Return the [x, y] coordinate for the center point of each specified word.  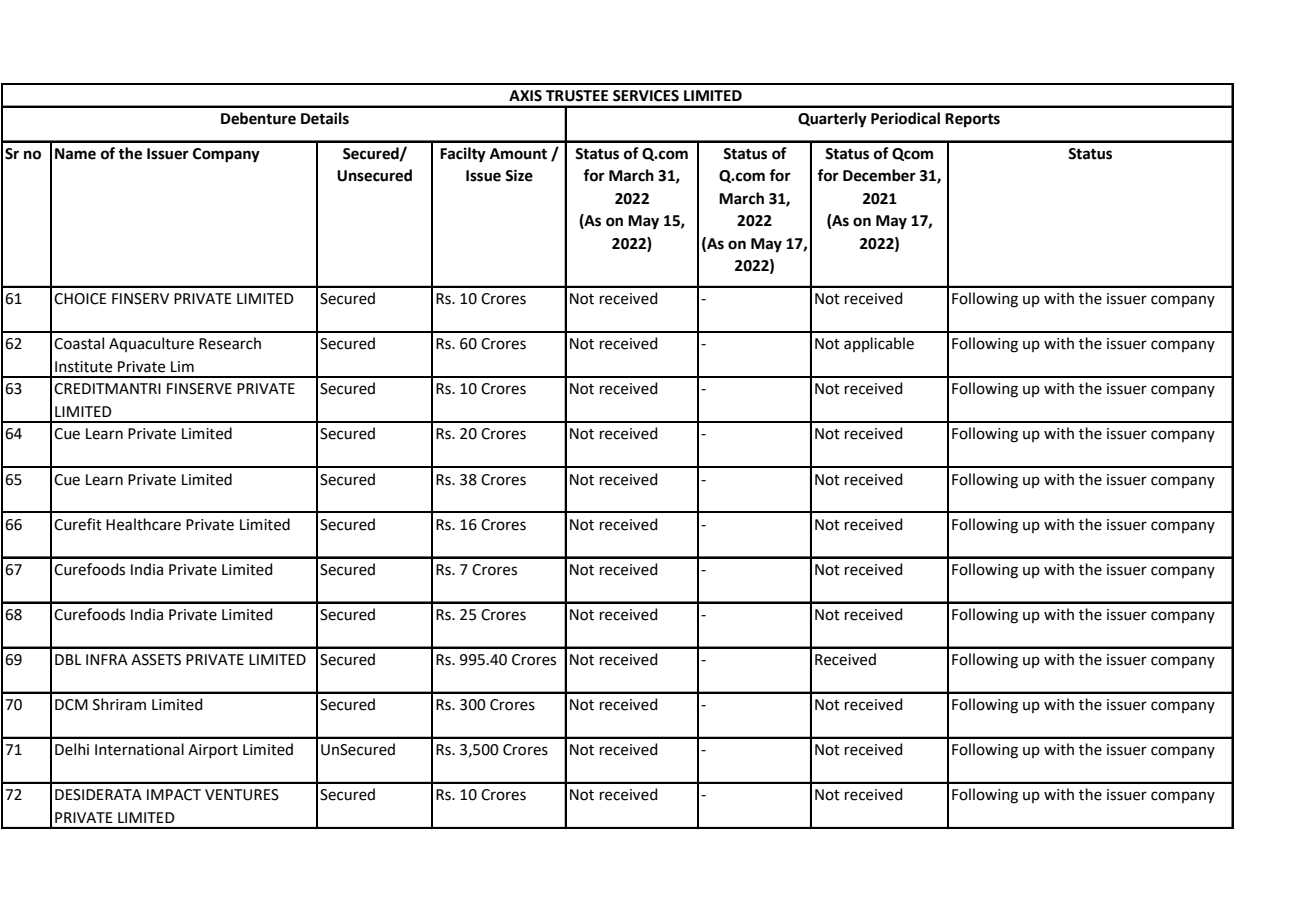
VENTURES [242, 795]
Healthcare [143, 524]
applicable [879, 344]
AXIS [525, 96]
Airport [213, 751]
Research [230, 343]
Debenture [258, 118]
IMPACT [174, 795]
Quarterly [832, 120]
